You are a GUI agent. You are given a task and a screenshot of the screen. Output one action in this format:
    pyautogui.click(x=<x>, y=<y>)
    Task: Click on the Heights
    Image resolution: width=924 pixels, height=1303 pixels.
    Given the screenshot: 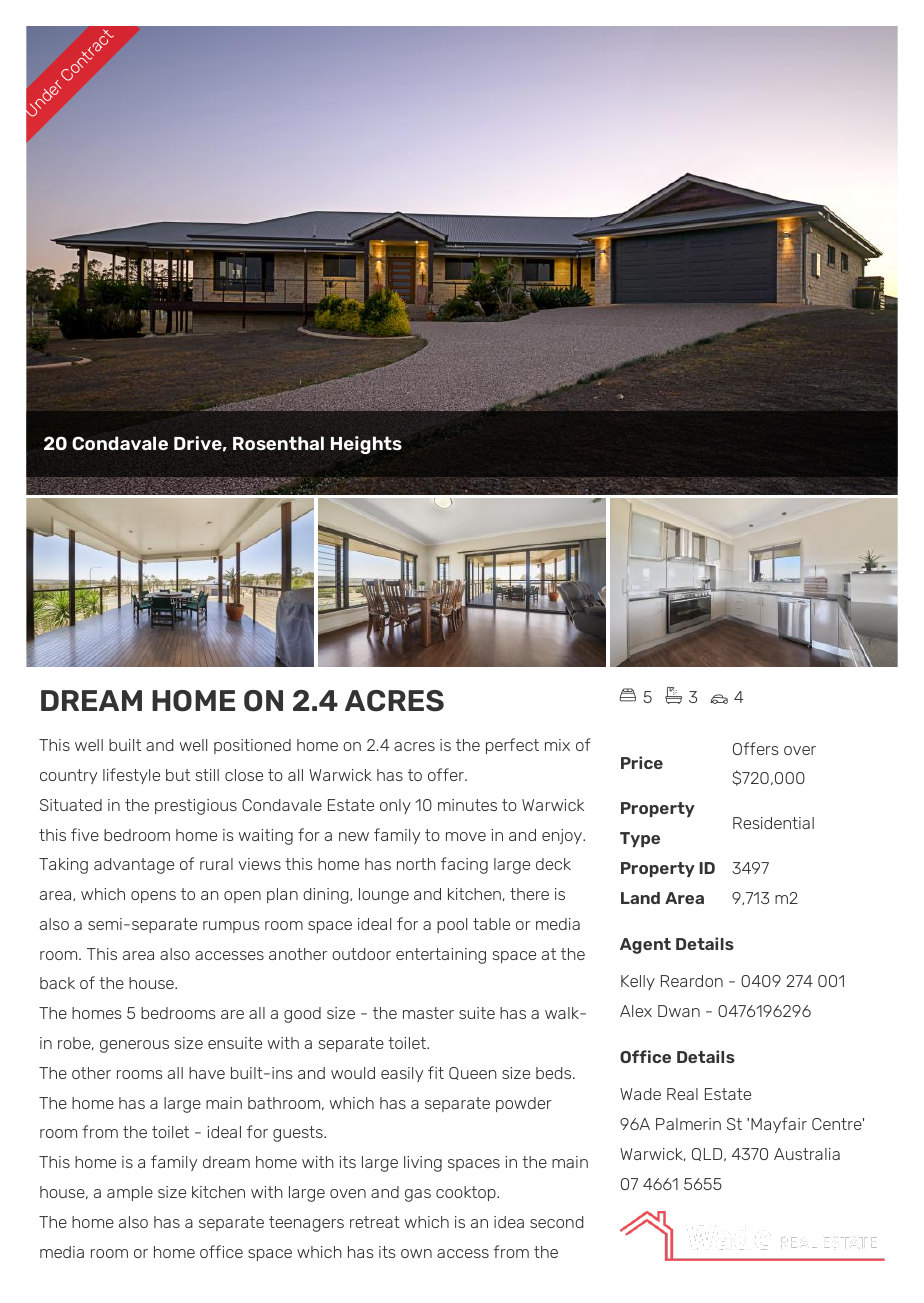 What is the action you would take?
    pyautogui.click(x=366, y=445)
